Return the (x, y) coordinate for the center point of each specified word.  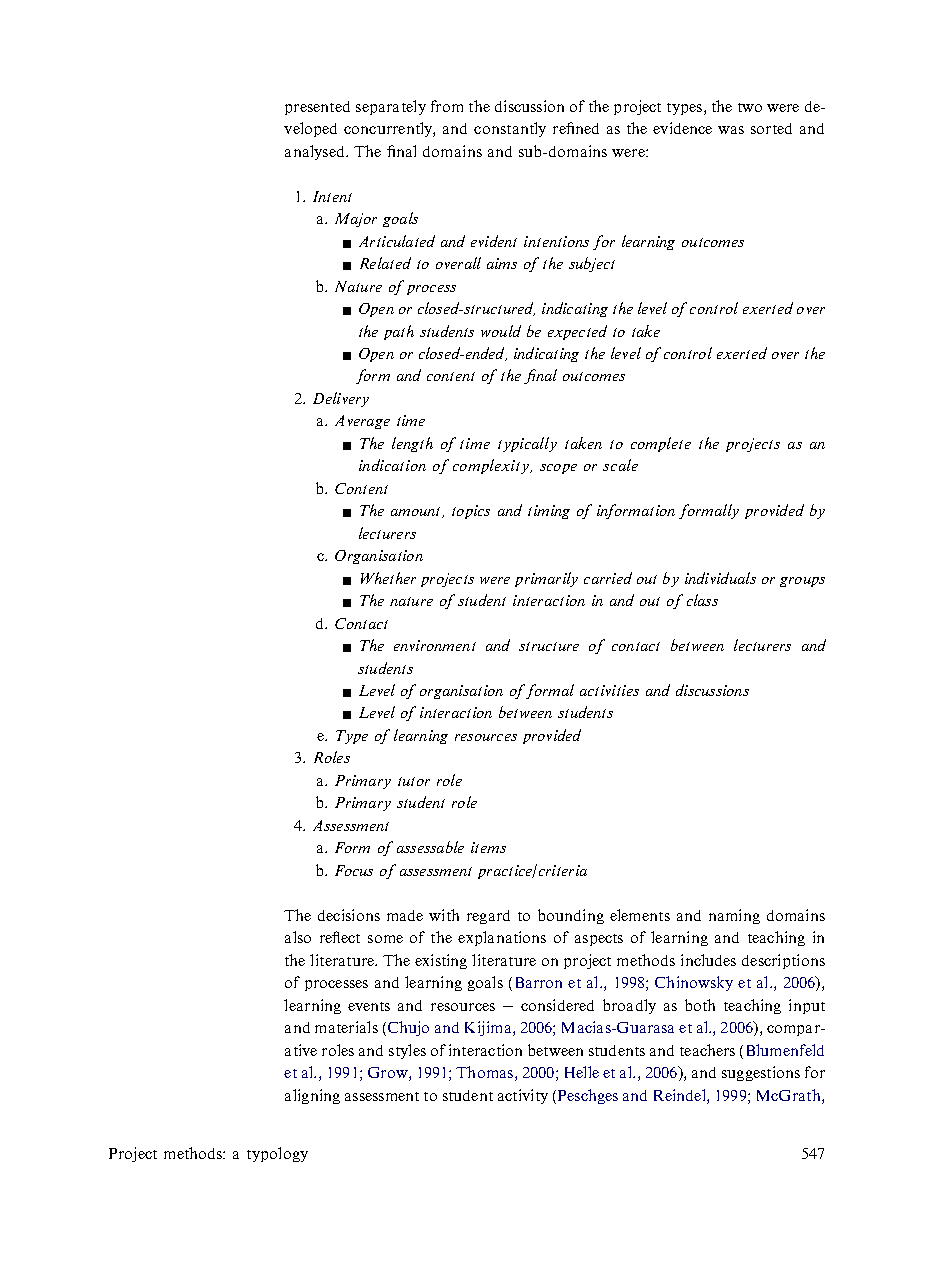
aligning (312, 1096)
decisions (349, 915)
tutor (414, 781)
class (702, 600)
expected (577, 332)
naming (734, 916)
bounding (571, 916)
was (731, 130)
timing (549, 512)
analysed (316, 152)
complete (661, 444)
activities (609, 690)
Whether (388, 578)
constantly (510, 129)
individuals (720, 578)
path (399, 332)
